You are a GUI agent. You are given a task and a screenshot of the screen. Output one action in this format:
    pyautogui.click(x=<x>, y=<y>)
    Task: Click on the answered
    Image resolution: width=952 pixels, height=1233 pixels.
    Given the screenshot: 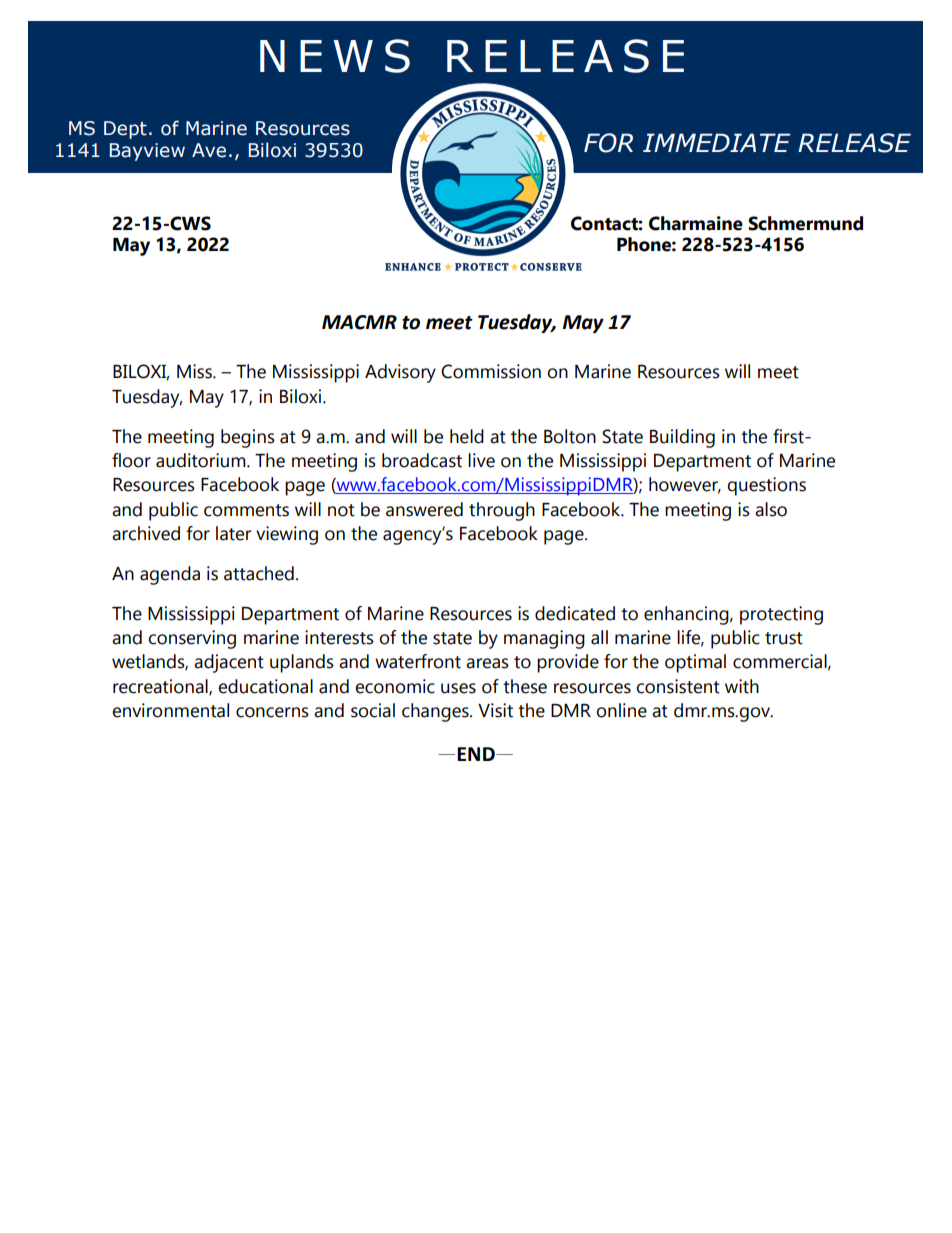 What is the action you would take?
    pyautogui.click(x=424, y=509)
